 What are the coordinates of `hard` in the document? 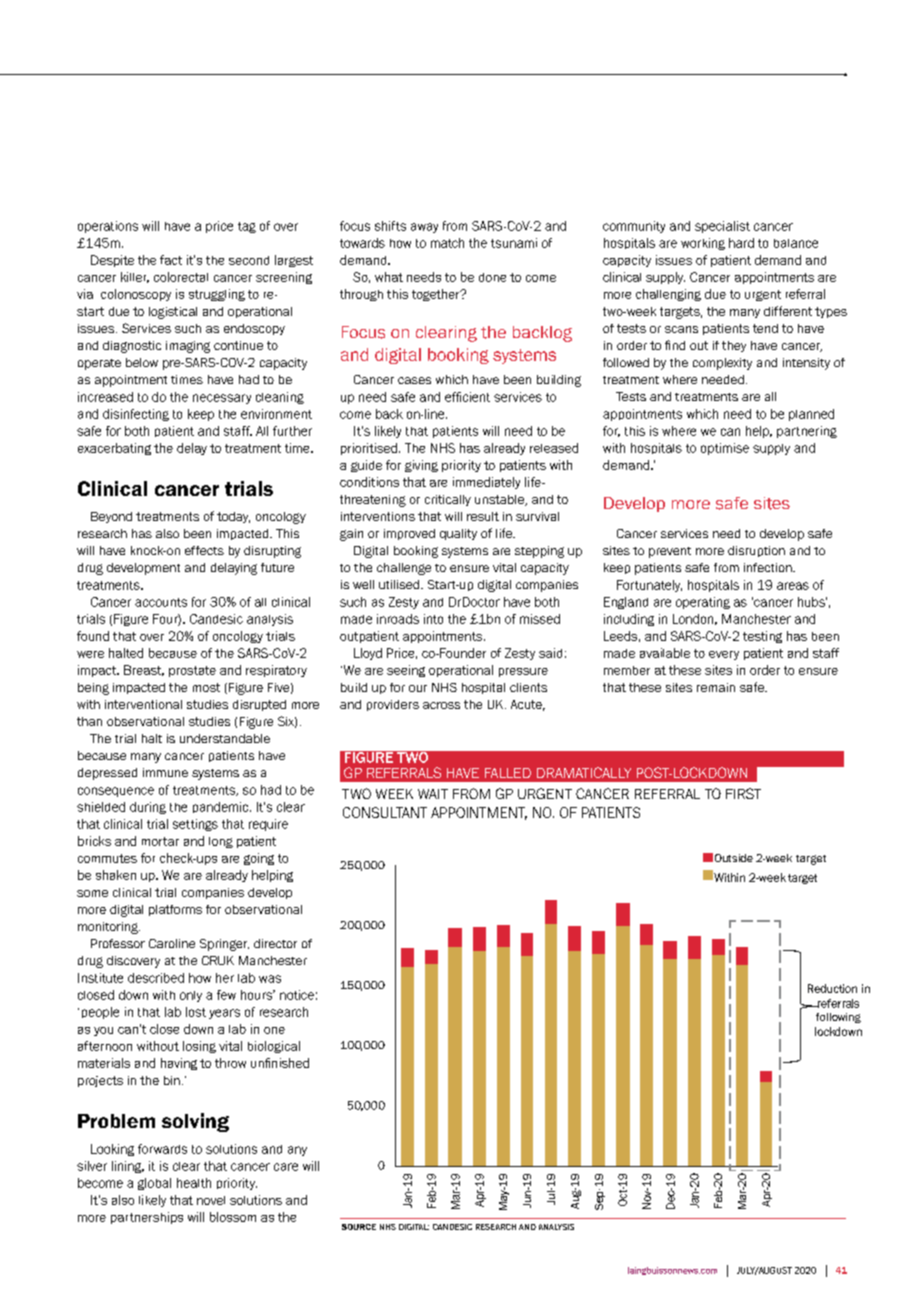 It's located at (741, 243).
